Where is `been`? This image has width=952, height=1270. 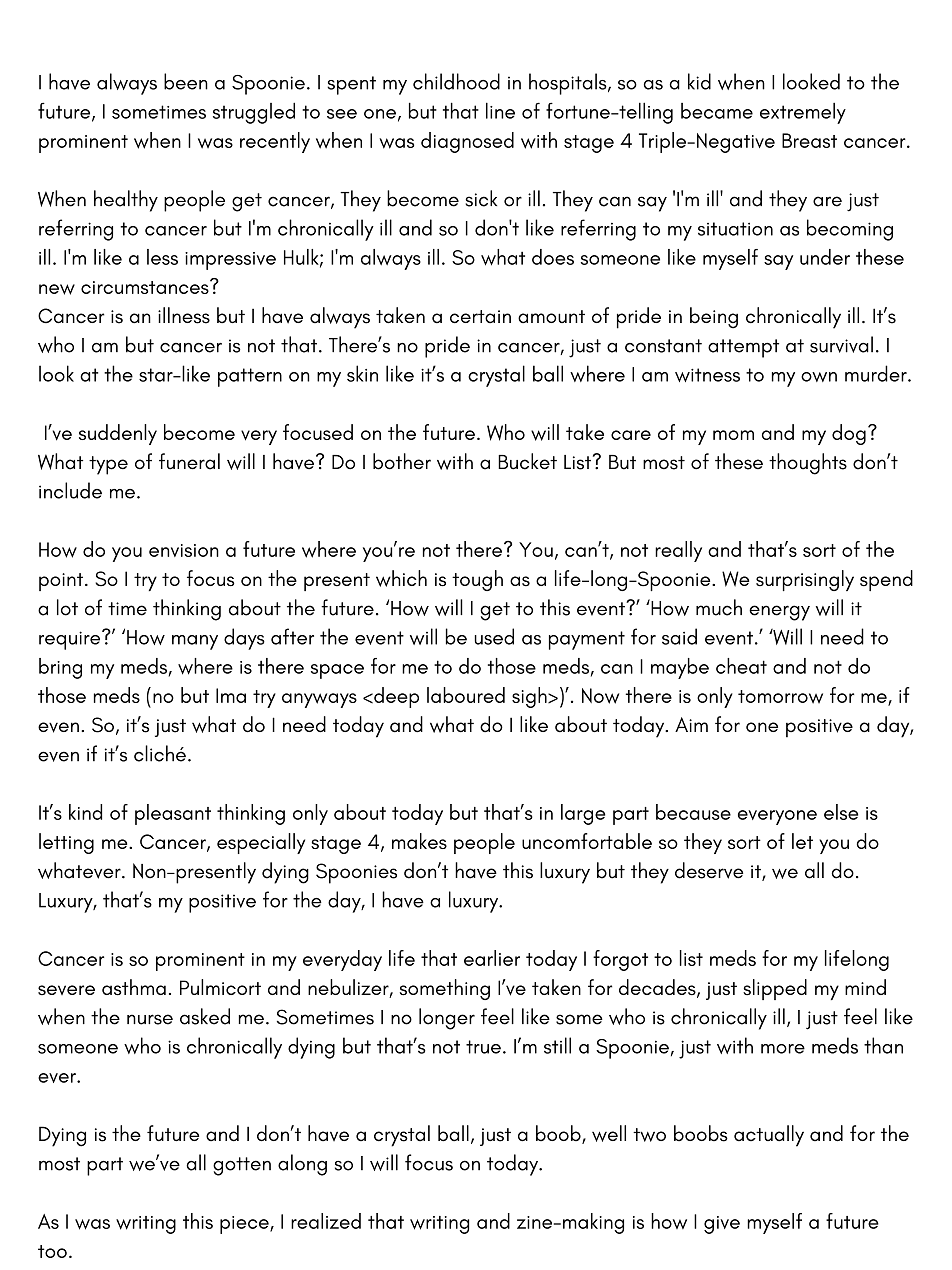
been is located at coordinates (186, 81).
